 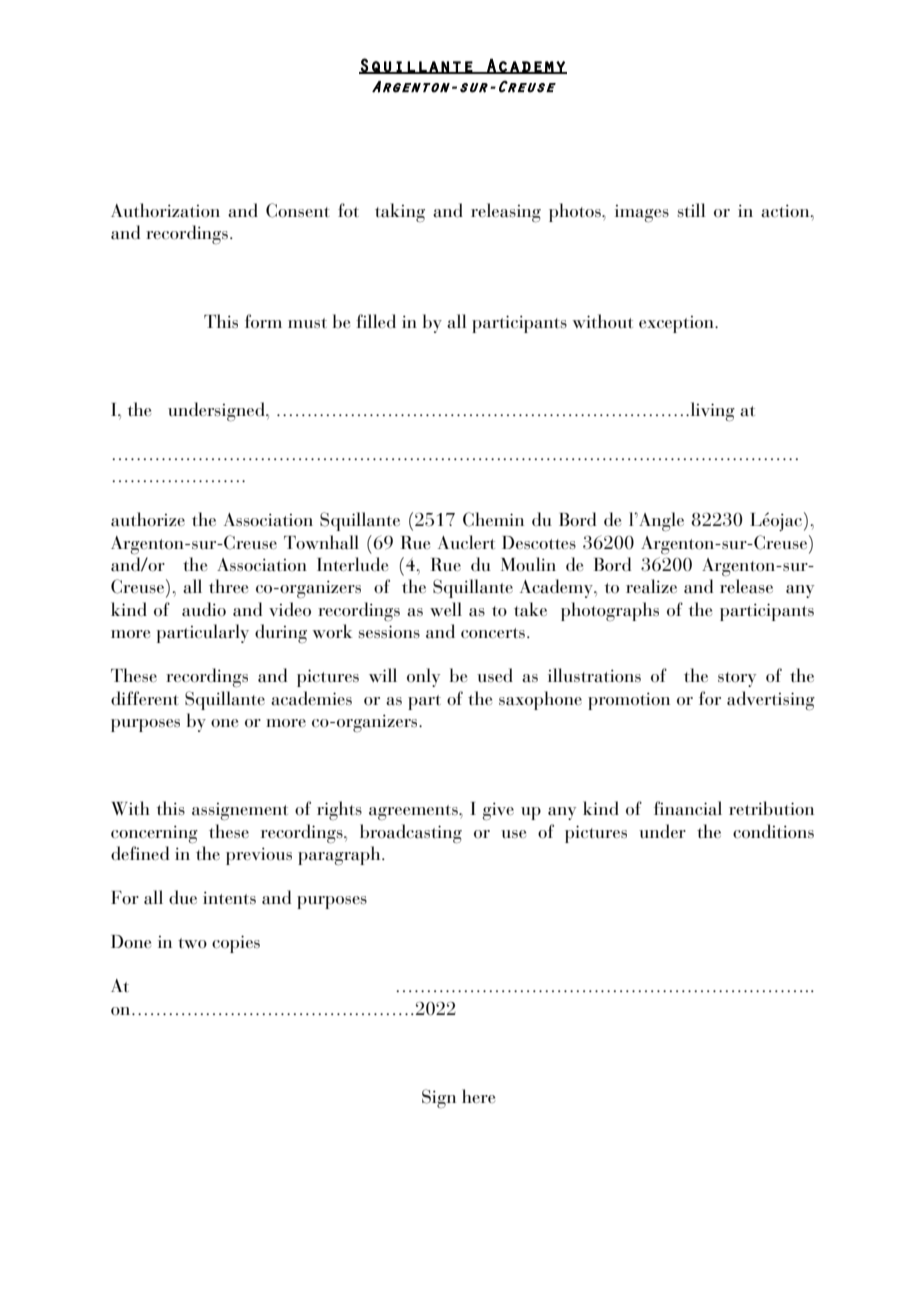 What do you see at coordinates (506, 213) in the screenshot?
I see `releasing` at bounding box center [506, 213].
